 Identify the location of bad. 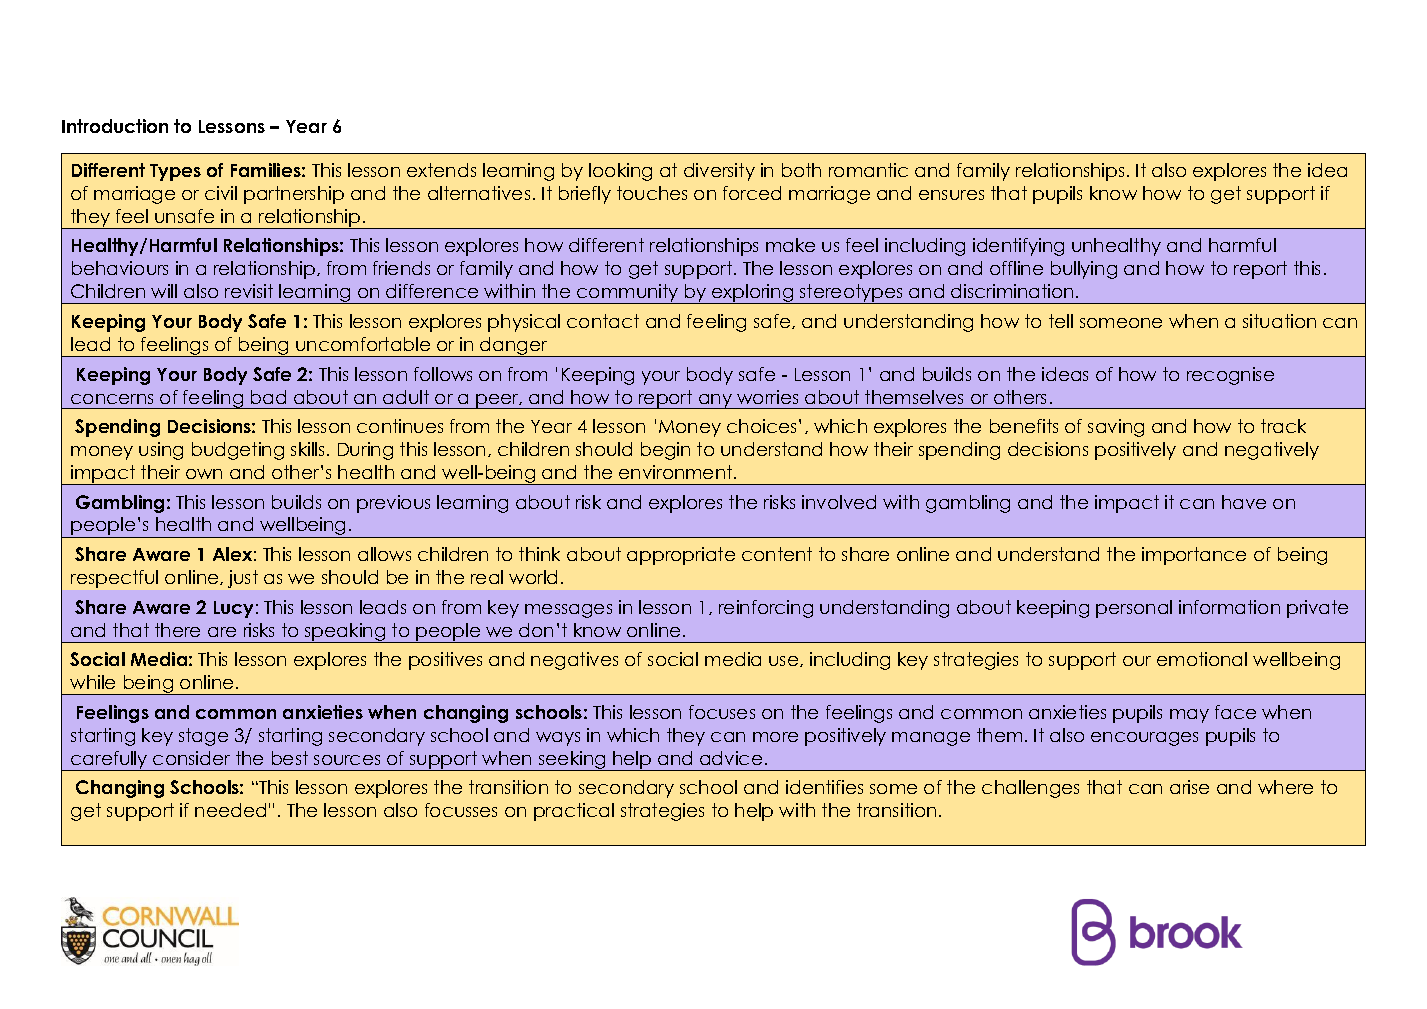
(268, 397).
